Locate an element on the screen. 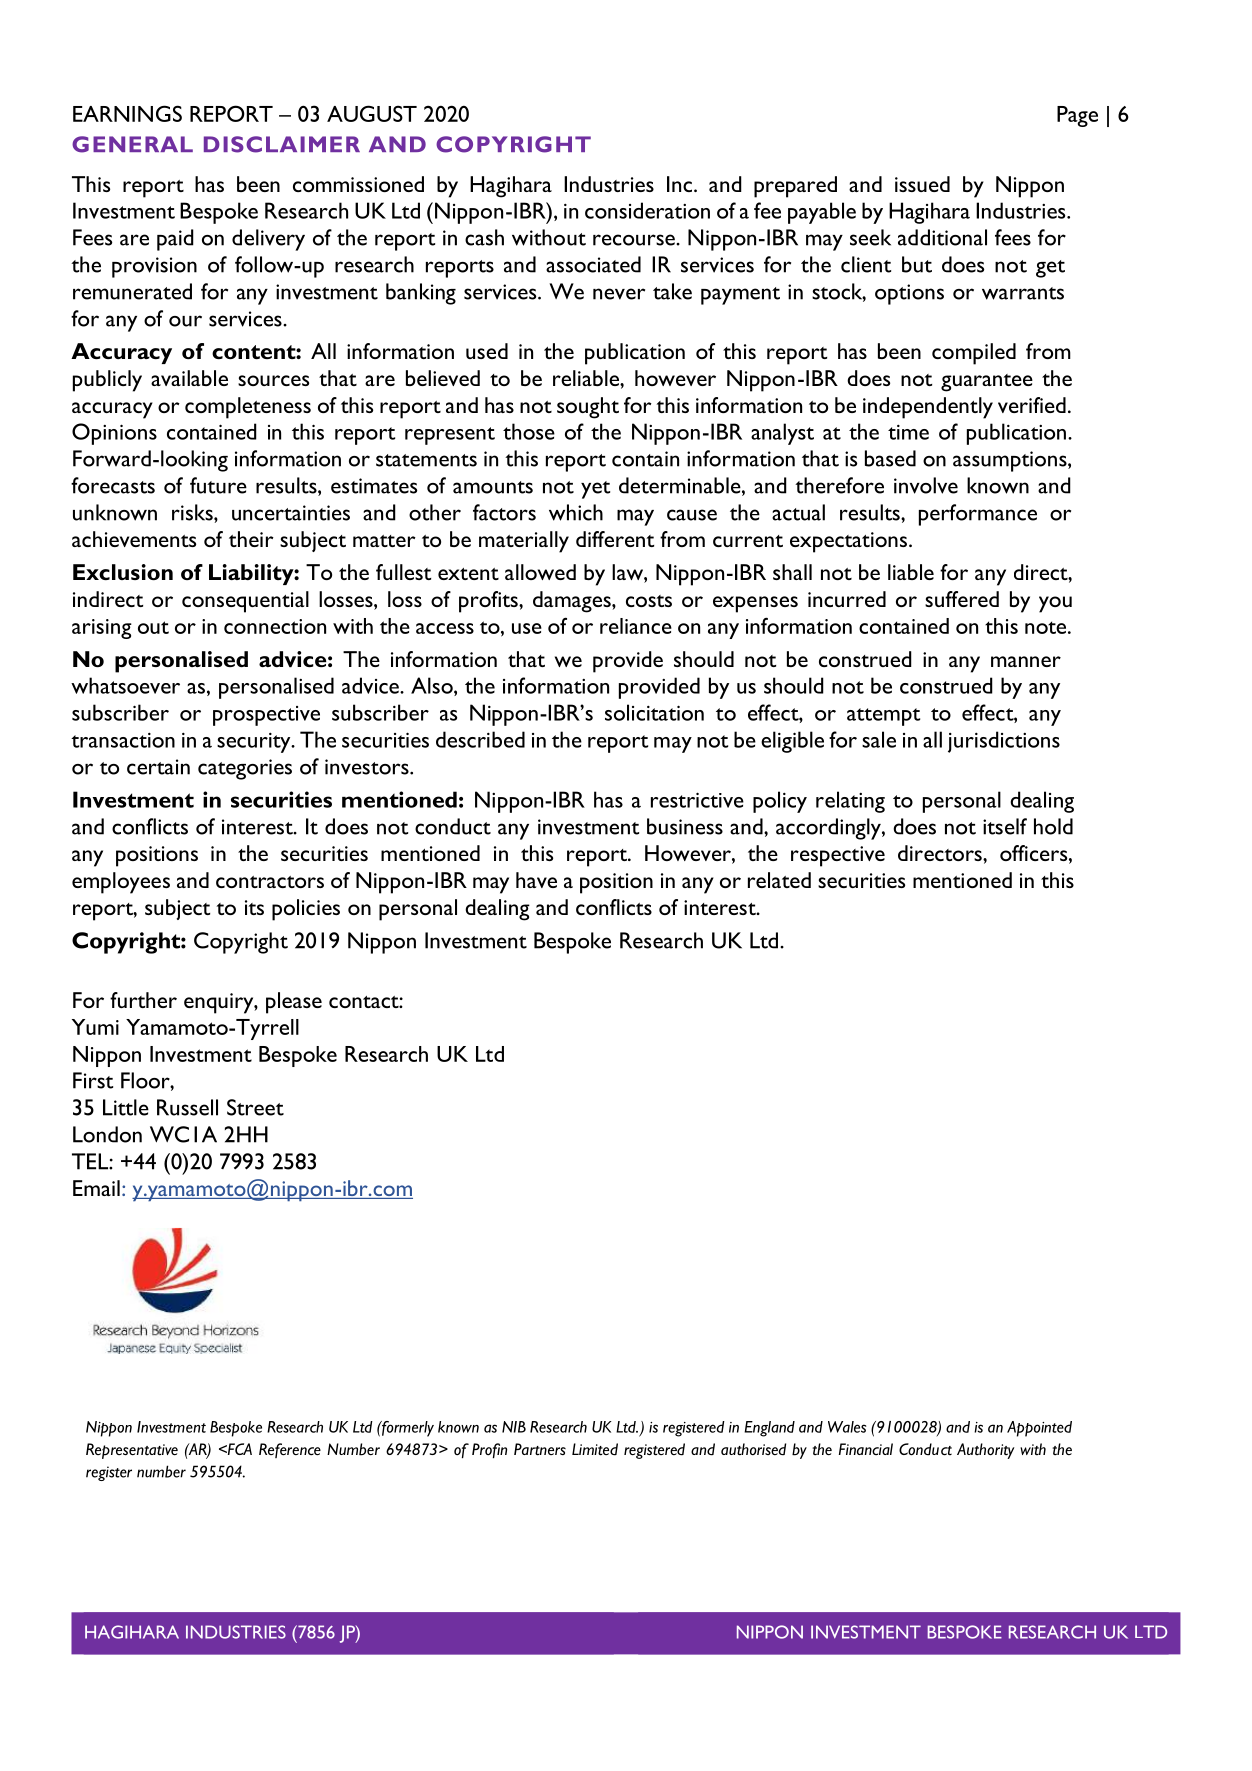 Image resolution: width=1252 pixels, height=1771 pixels. consideration is located at coordinates (647, 210).
